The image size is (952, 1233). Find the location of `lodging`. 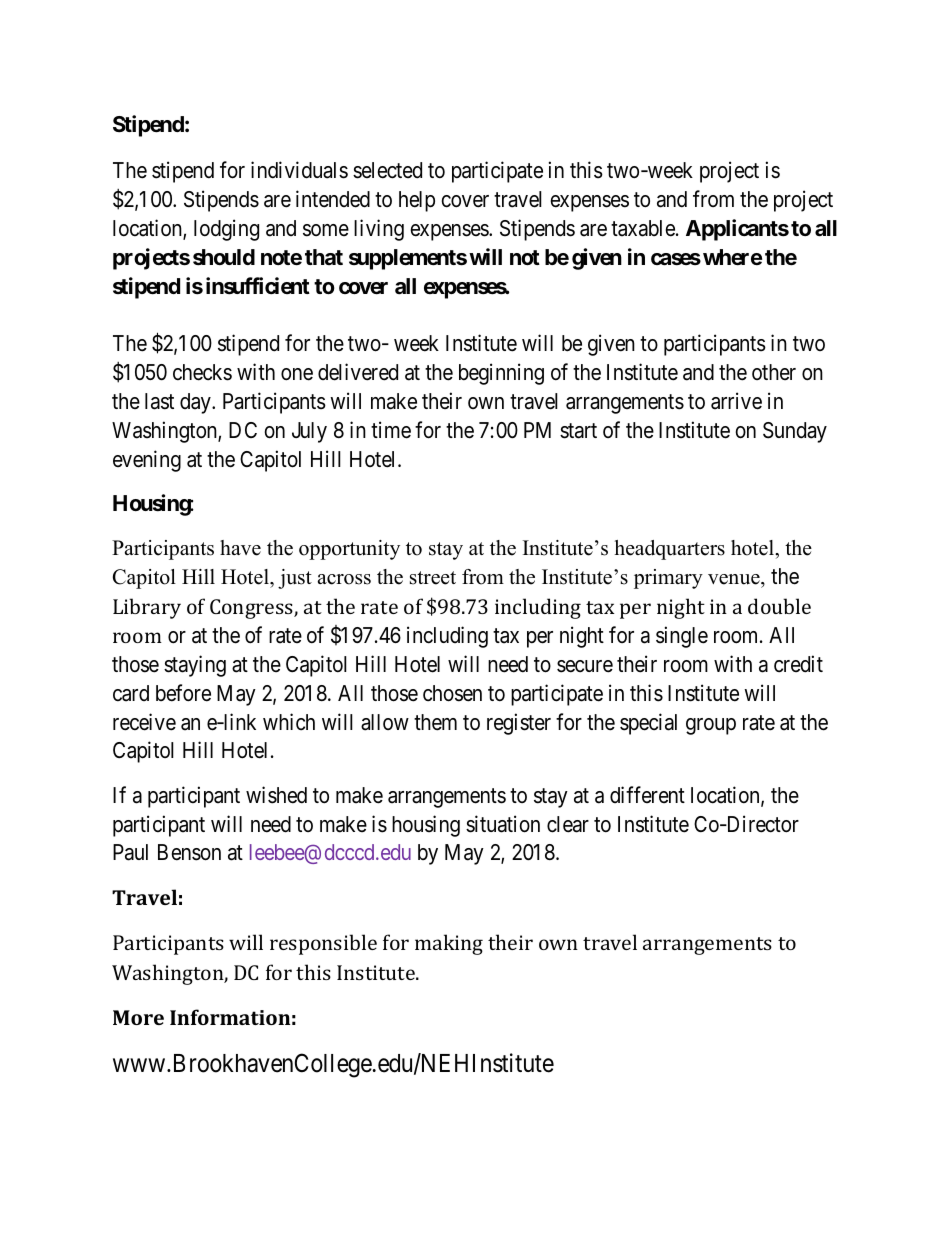

lodging is located at coordinates (226, 230).
